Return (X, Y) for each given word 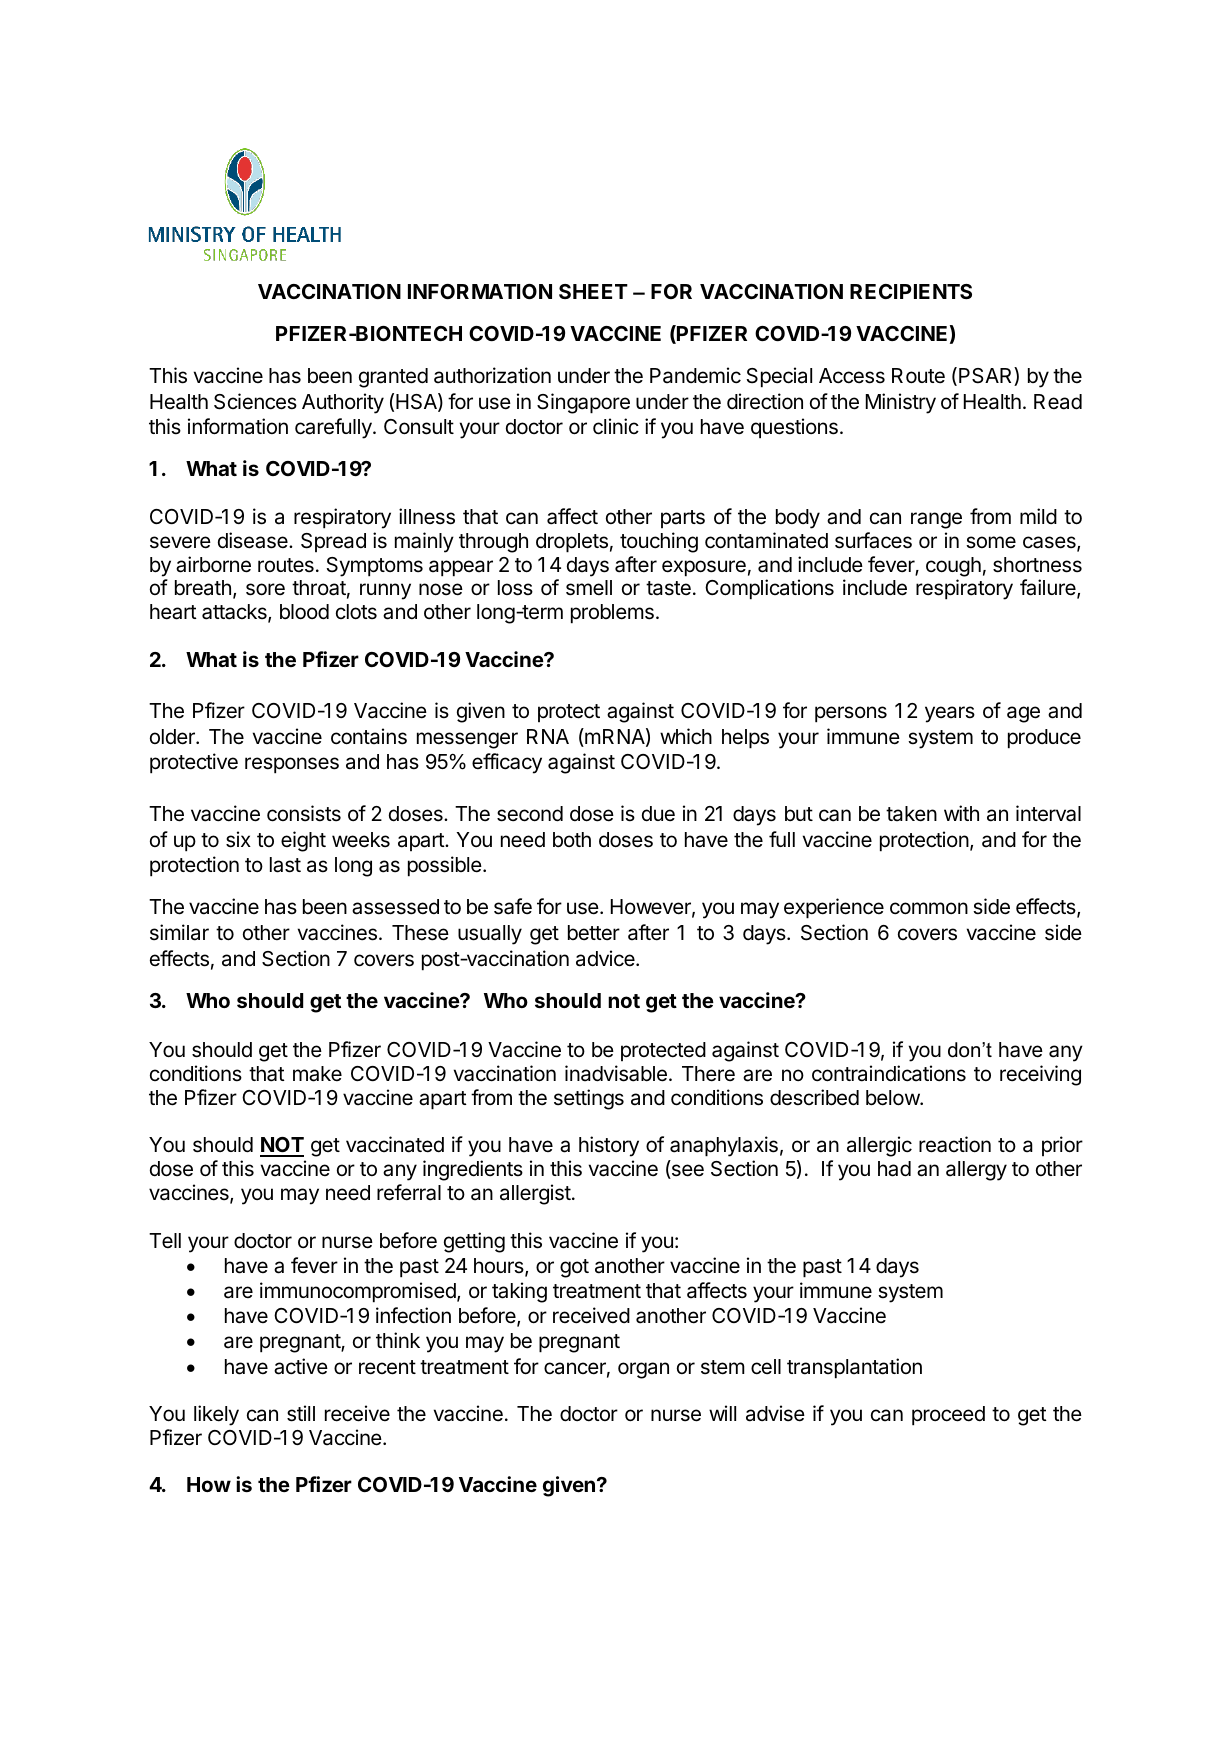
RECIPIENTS (911, 291)
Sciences (255, 401)
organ (643, 1370)
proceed (948, 1416)
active (301, 1366)
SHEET (593, 291)
